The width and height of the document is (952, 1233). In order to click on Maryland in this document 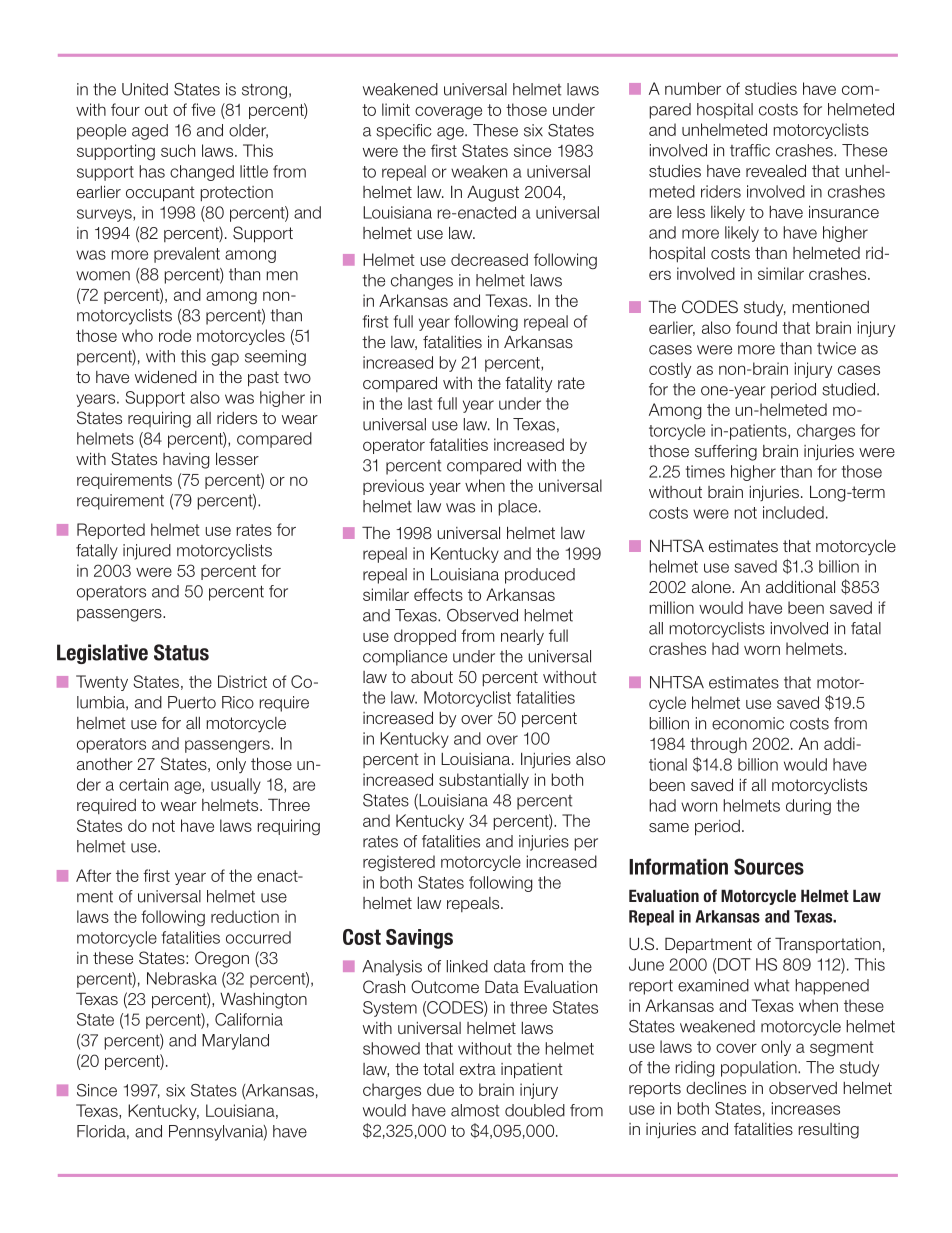, I will do `click(235, 1042)`.
